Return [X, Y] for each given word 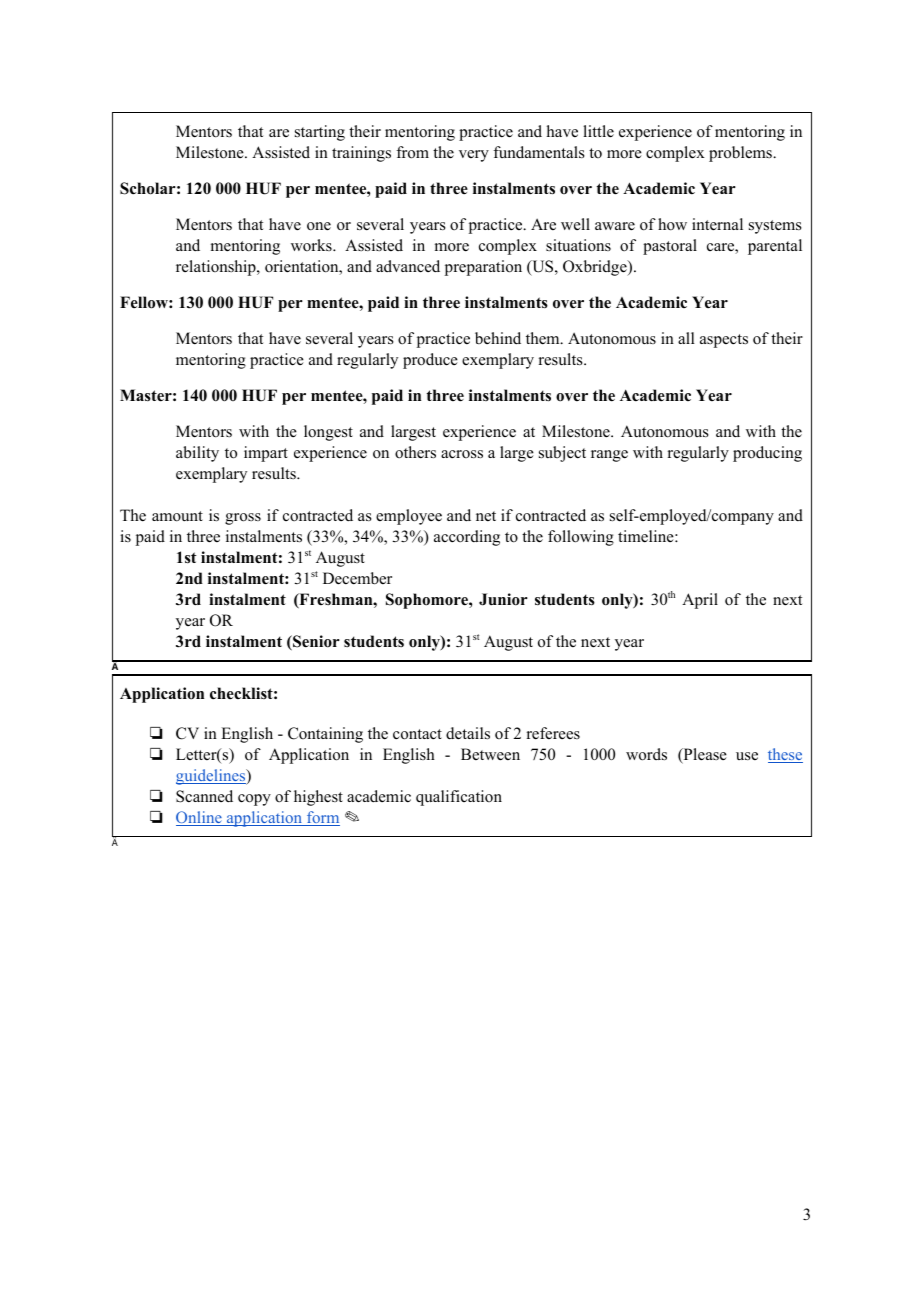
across [462, 454]
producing [767, 454]
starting [320, 133]
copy [254, 800]
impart [266, 454]
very [474, 156]
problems [741, 154]
